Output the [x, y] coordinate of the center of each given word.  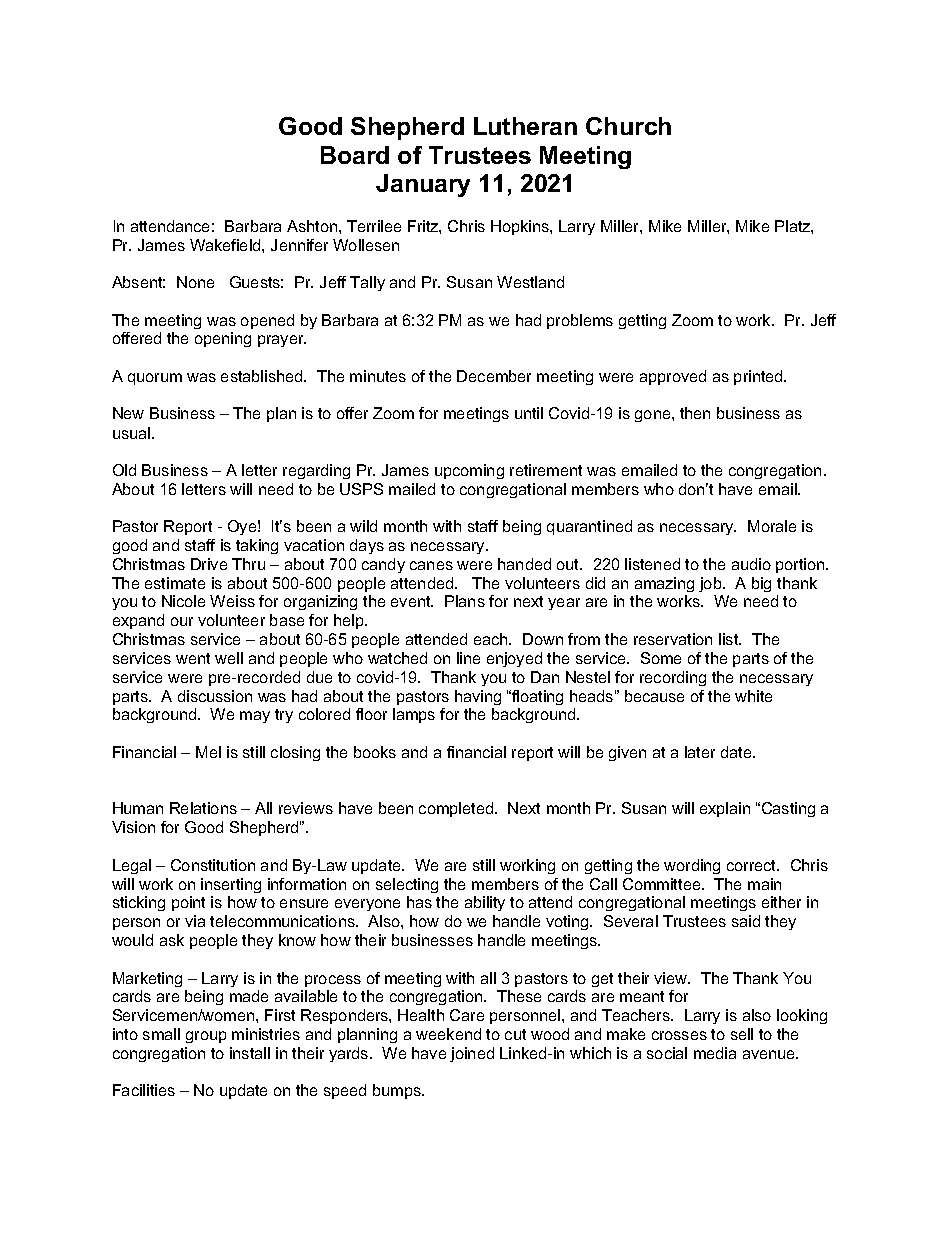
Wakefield [226, 245]
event [412, 601]
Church [628, 126]
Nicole [183, 601]
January [423, 185]
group [206, 1037]
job [711, 584]
